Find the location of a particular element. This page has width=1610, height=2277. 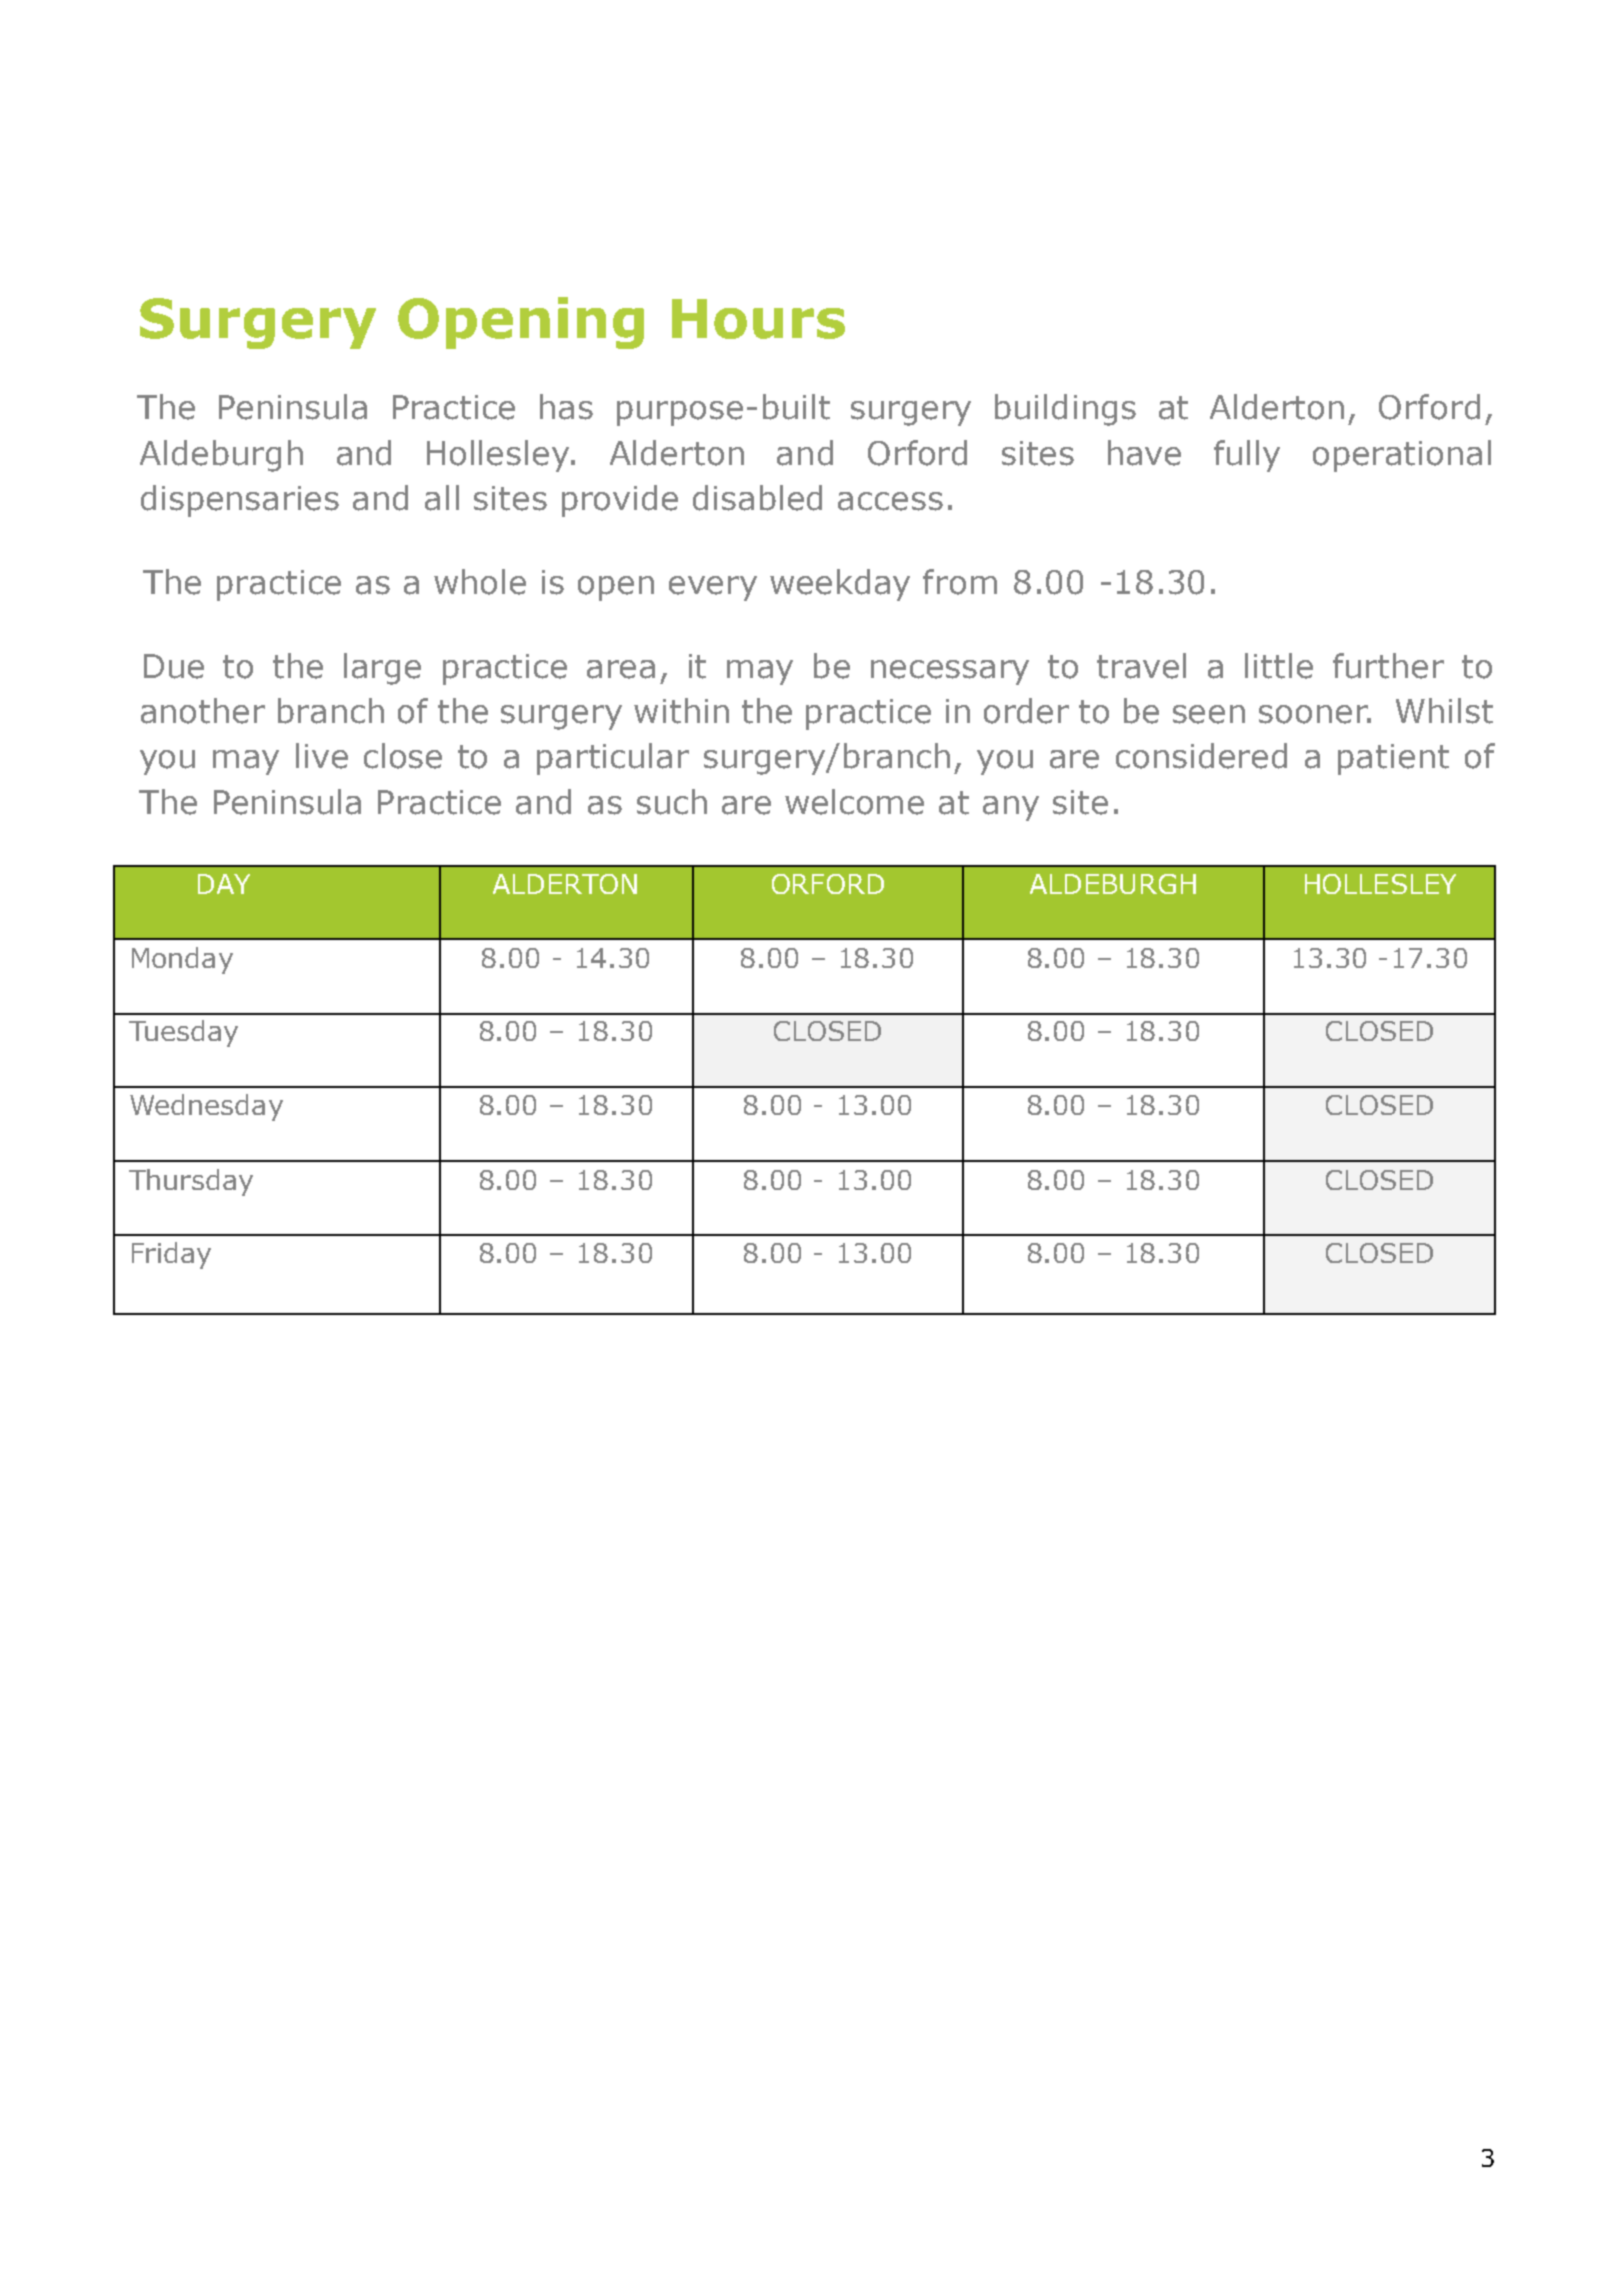

has is located at coordinates (566, 407).
